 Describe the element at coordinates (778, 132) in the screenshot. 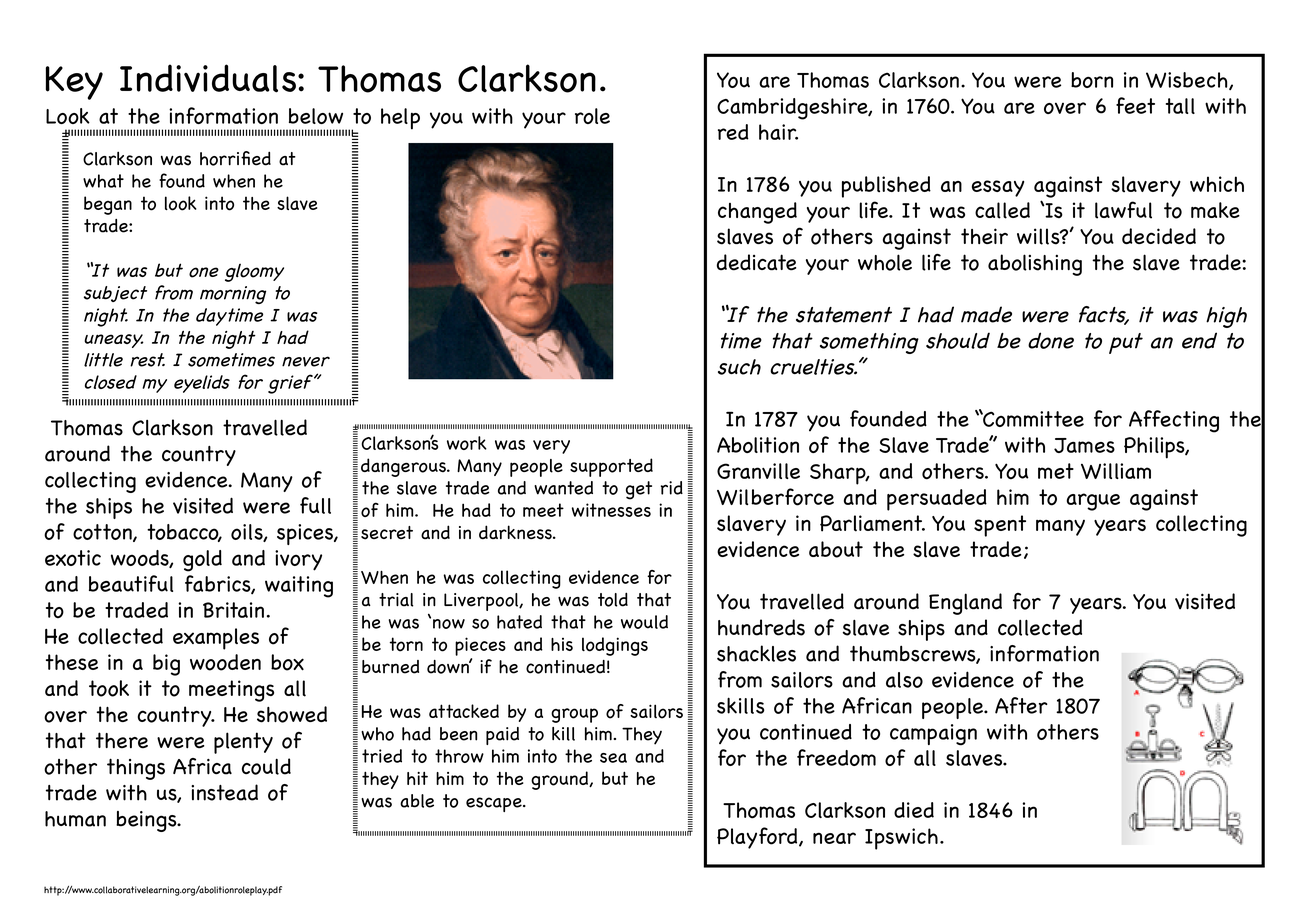

I see `hair` at that location.
